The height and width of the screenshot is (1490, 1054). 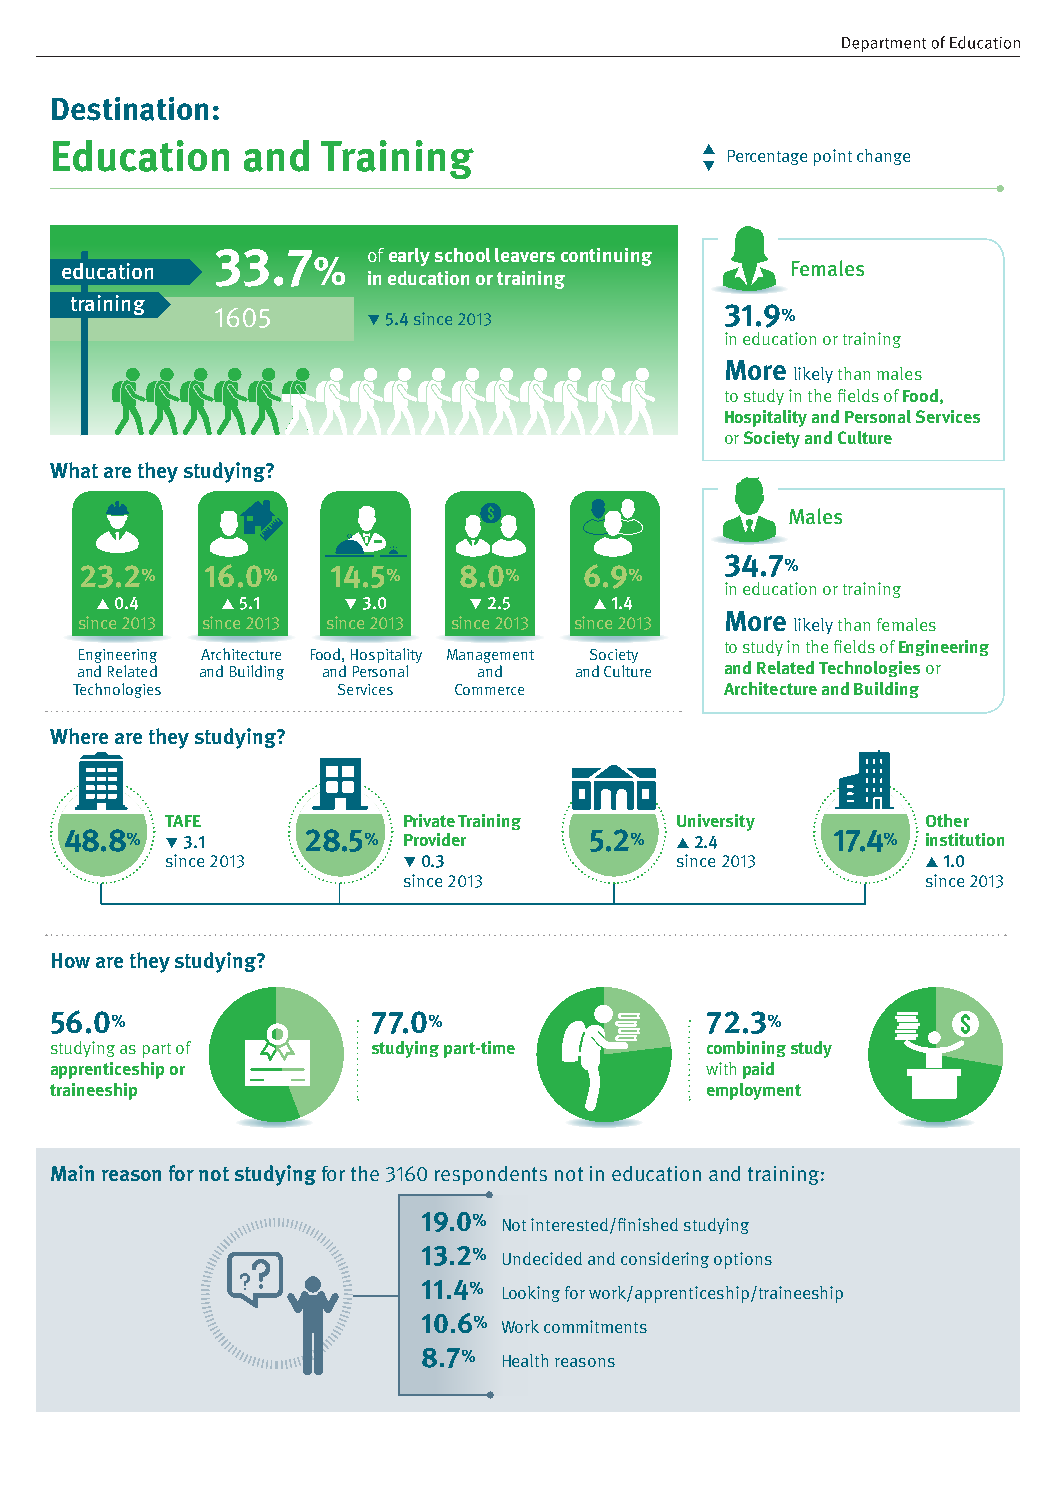 I want to click on Other, so click(x=947, y=820).
